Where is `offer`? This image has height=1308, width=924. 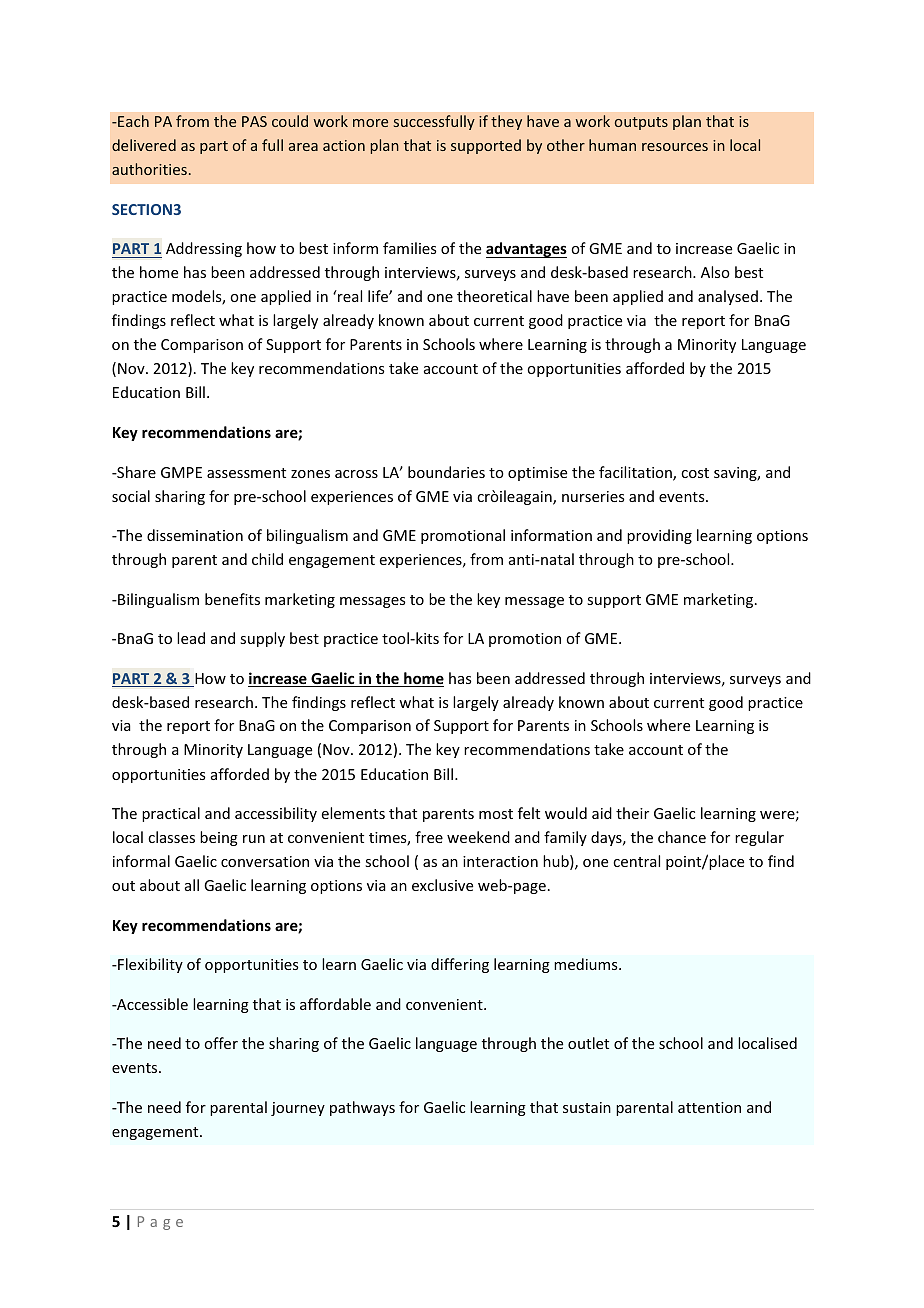
offer is located at coordinates (221, 1043).
